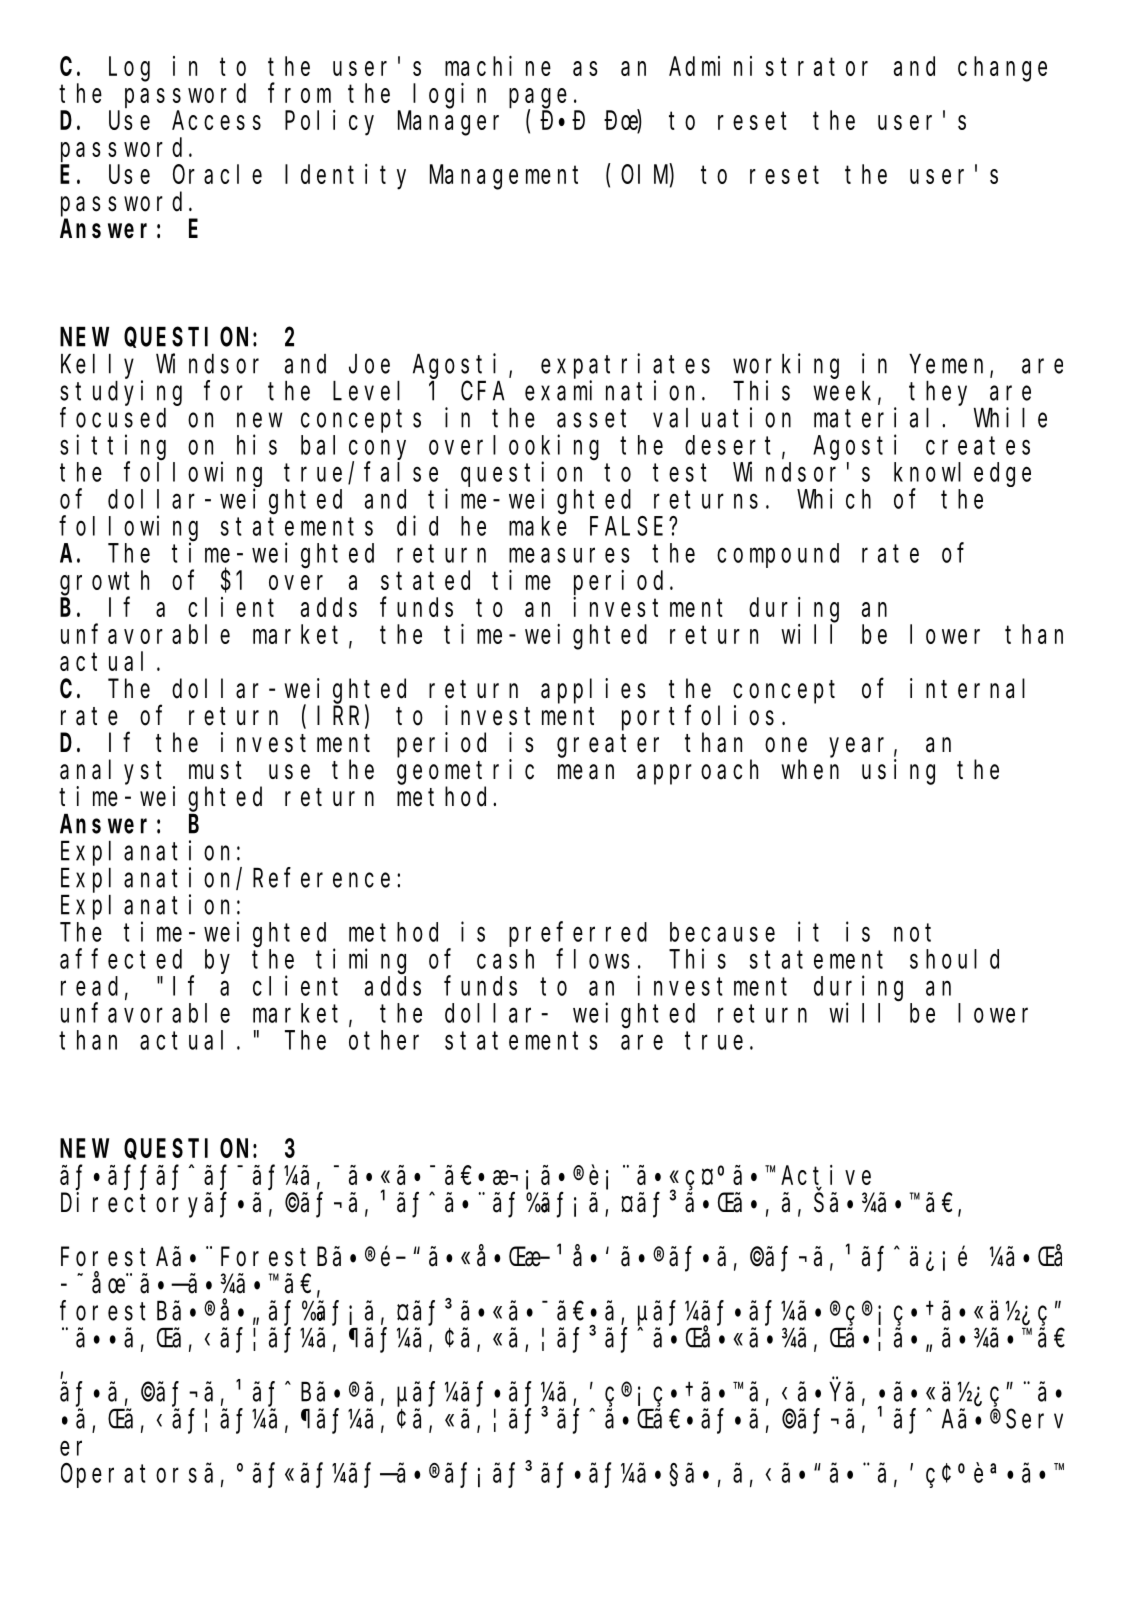 The image size is (1136, 1607). I want to click on CFA, so click(483, 391).
